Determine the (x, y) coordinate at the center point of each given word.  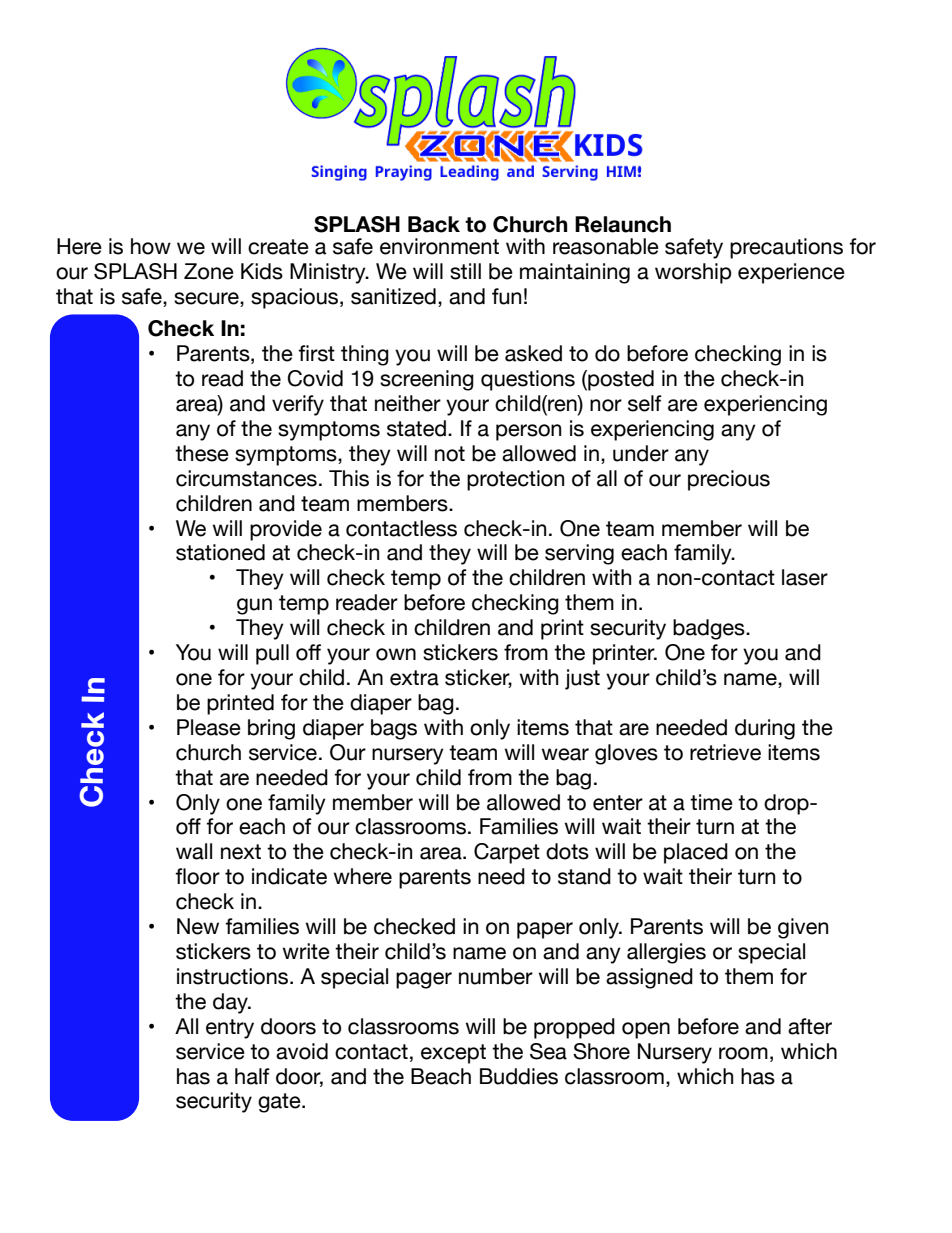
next (241, 852)
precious (729, 480)
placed (696, 853)
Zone (209, 271)
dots (567, 851)
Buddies (519, 1076)
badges (710, 629)
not (450, 454)
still (465, 271)
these (202, 453)
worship (693, 273)
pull (272, 654)
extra (414, 678)
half (252, 1076)
